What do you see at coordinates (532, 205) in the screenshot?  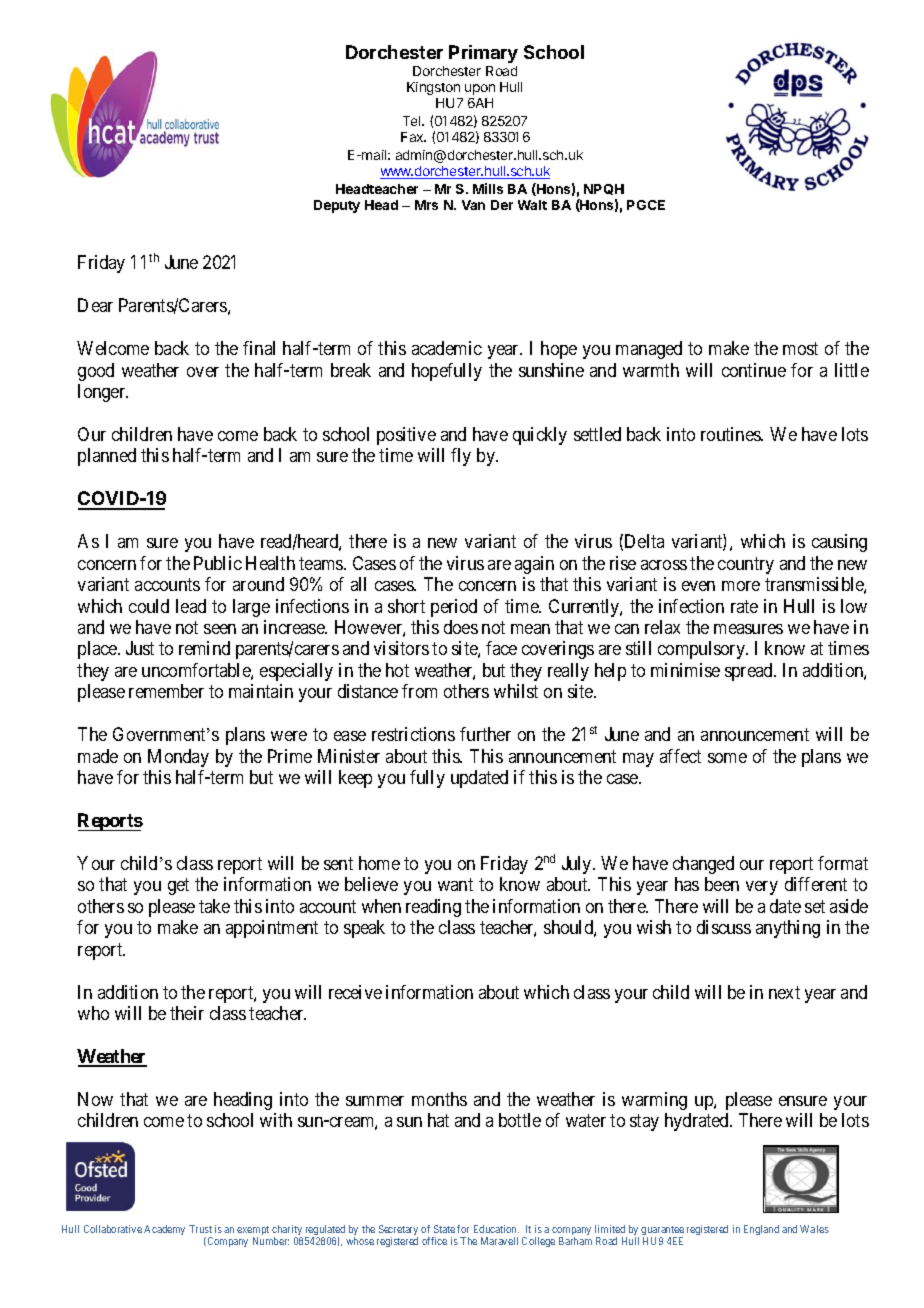 I see `Walt` at bounding box center [532, 205].
